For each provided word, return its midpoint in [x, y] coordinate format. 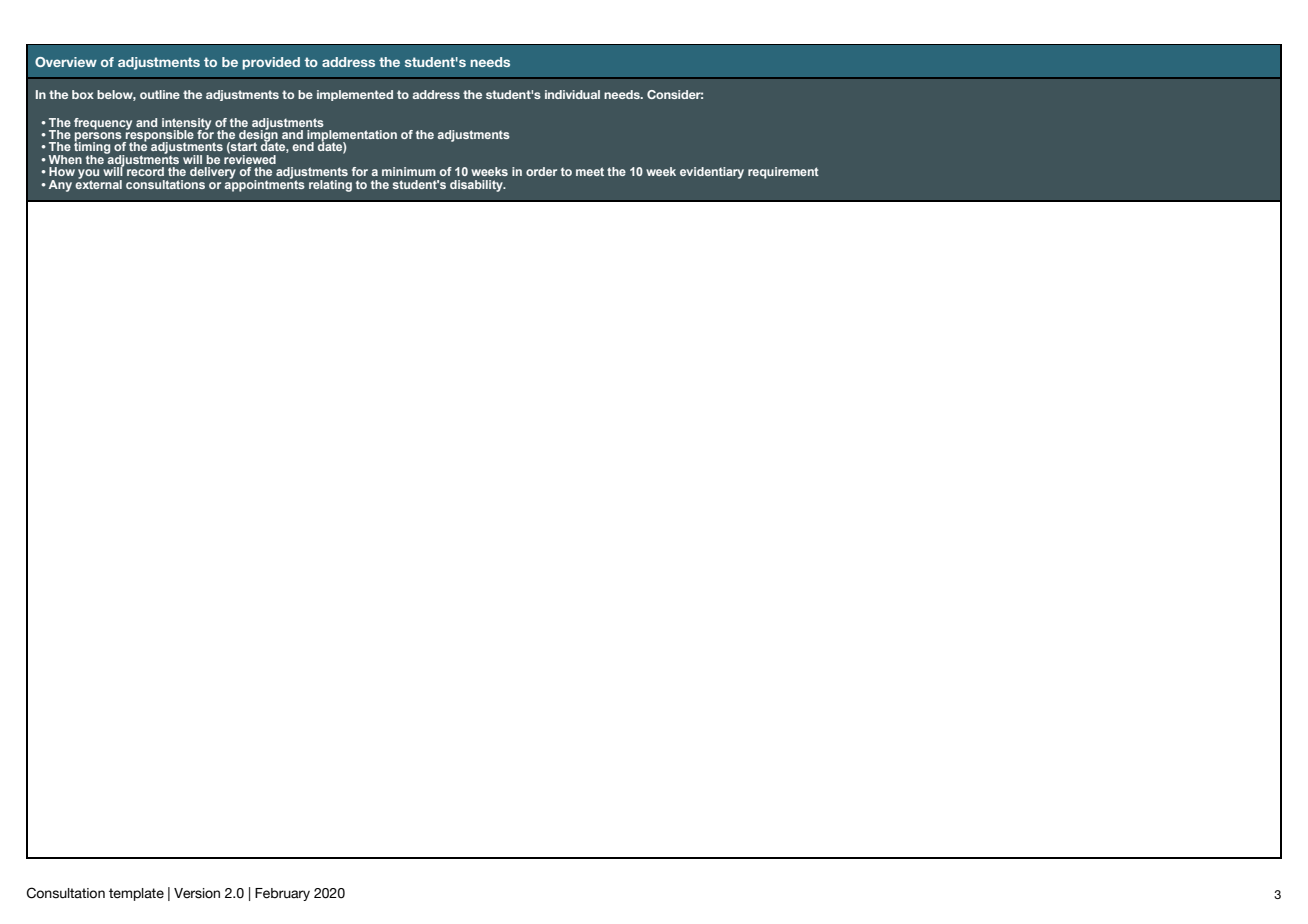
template [136, 894]
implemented [355, 95]
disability [477, 186]
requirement [783, 173]
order [541, 171]
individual [572, 94]
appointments [265, 184]
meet [590, 171]
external [98, 183]
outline [160, 94]
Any [60, 186]
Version [197, 893]
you [88, 175]
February [282, 894]
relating [330, 186]
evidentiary [712, 173]
